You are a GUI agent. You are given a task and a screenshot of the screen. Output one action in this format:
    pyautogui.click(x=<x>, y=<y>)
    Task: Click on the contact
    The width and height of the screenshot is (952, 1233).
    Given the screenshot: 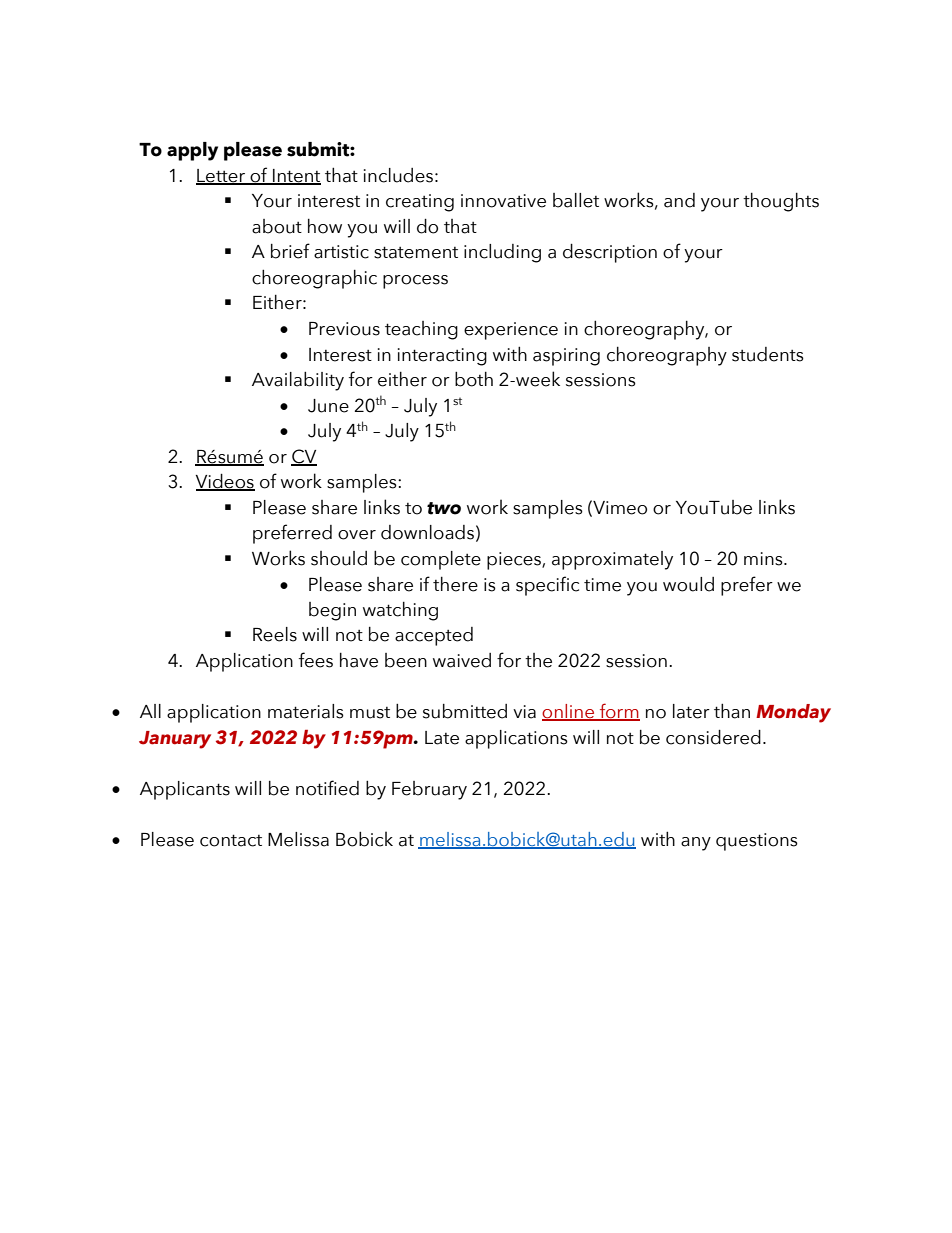 What is the action you would take?
    pyautogui.click(x=231, y=840)
